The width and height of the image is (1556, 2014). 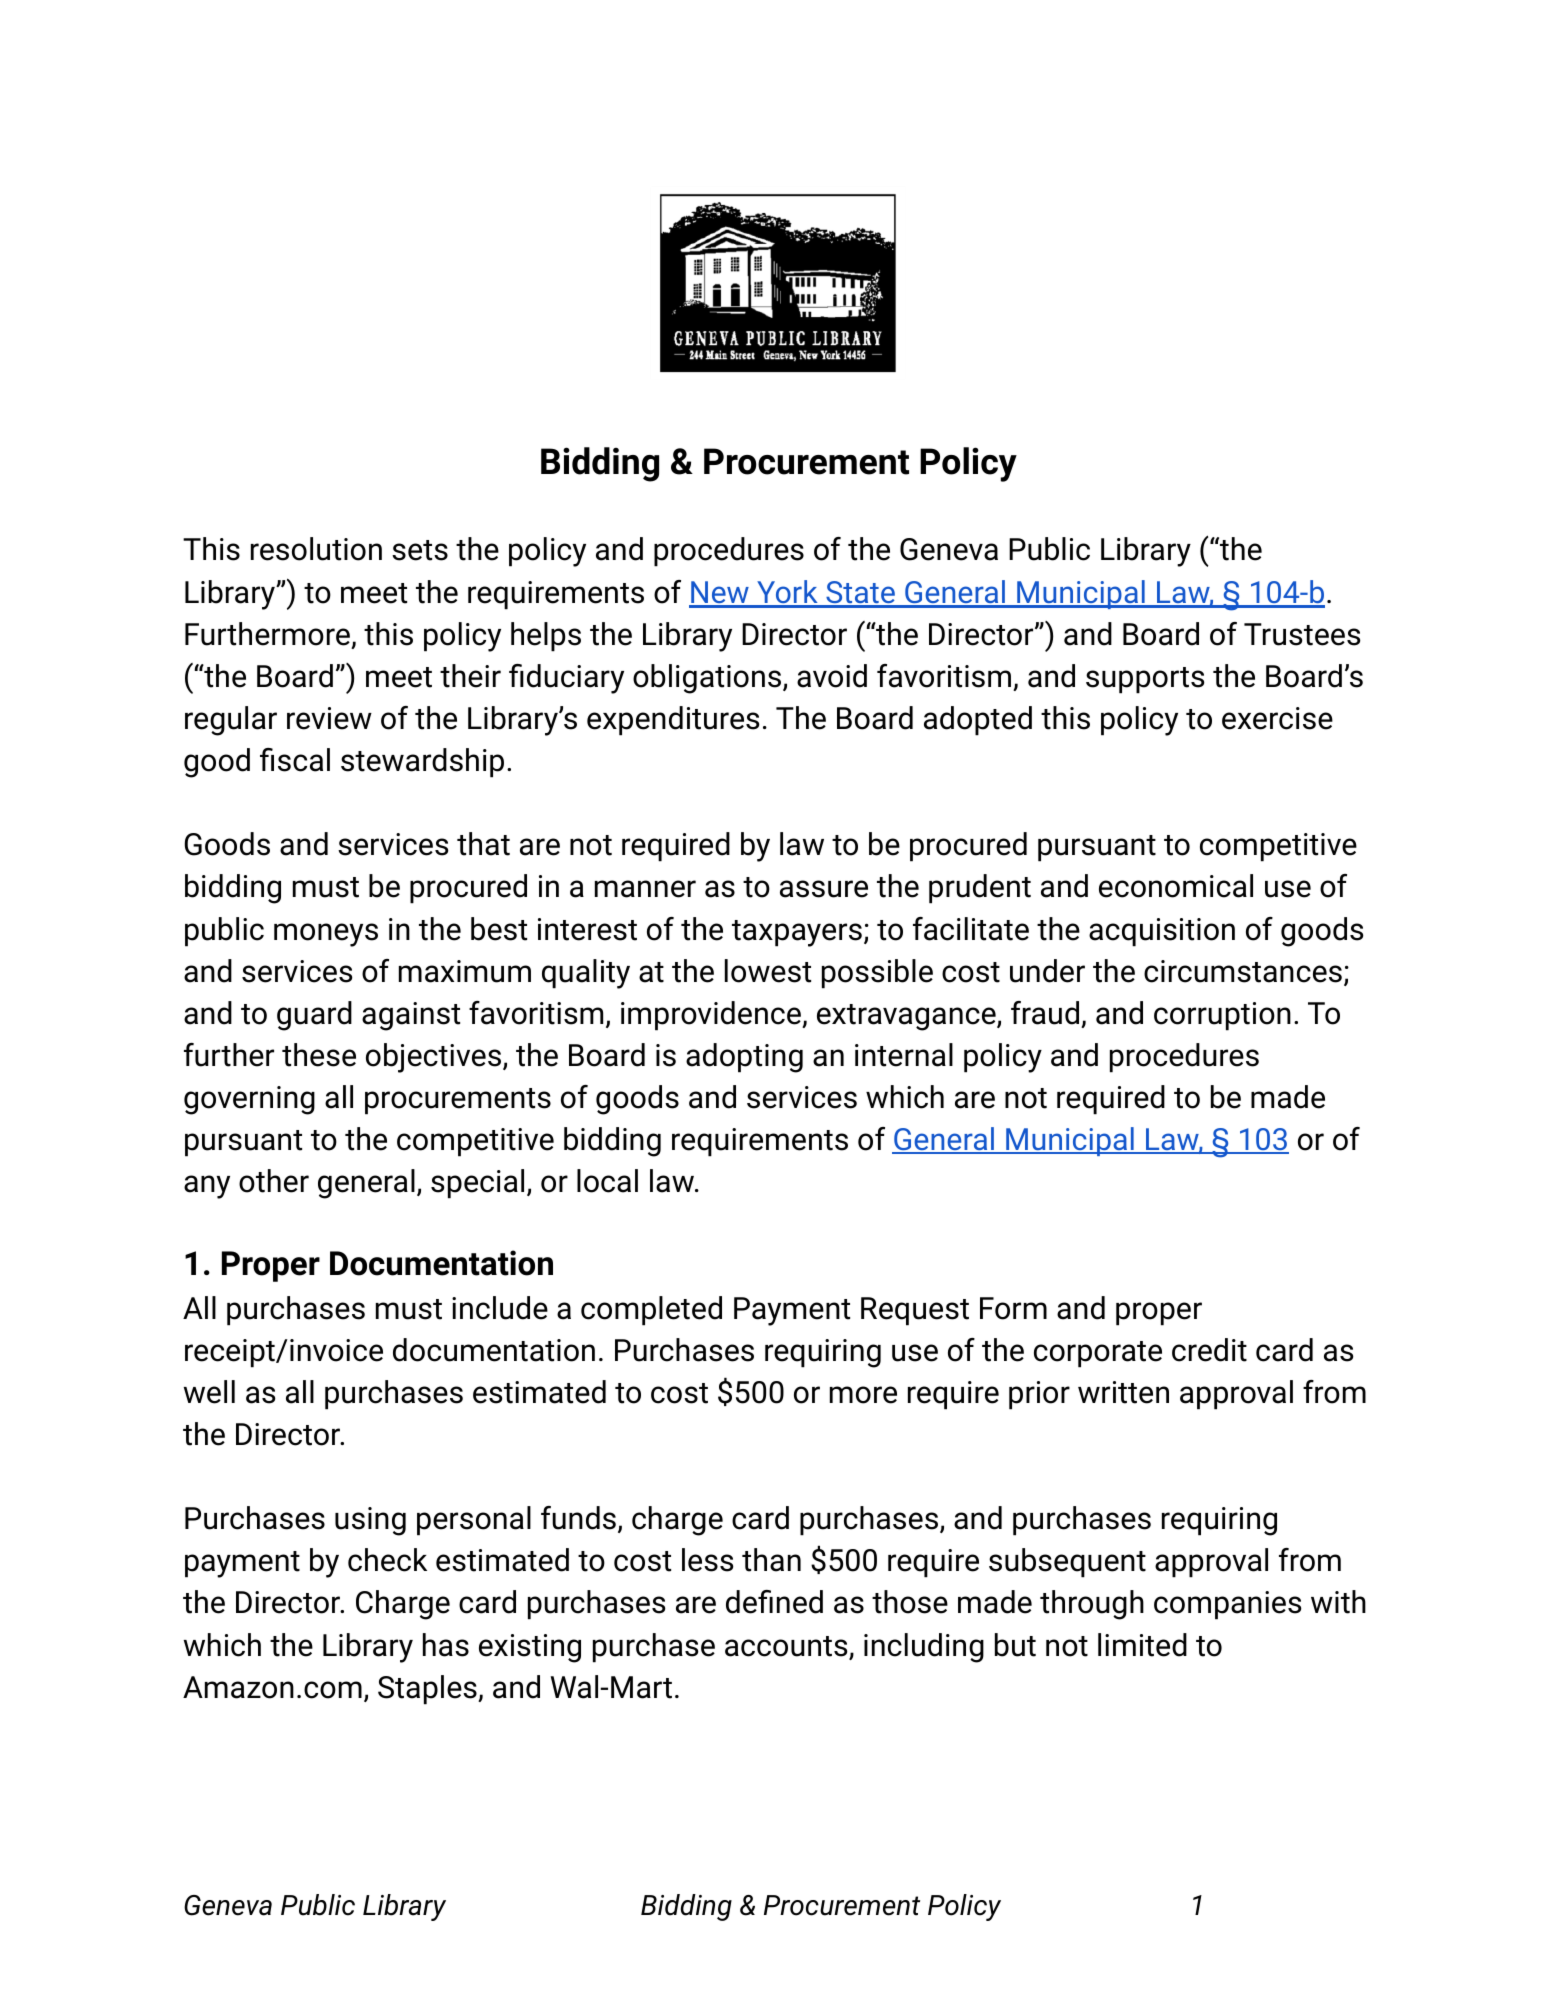 What do you see at coordinates (1142, 1645) in the image?
I see `limited` at bounding box center [1142, 1645].
